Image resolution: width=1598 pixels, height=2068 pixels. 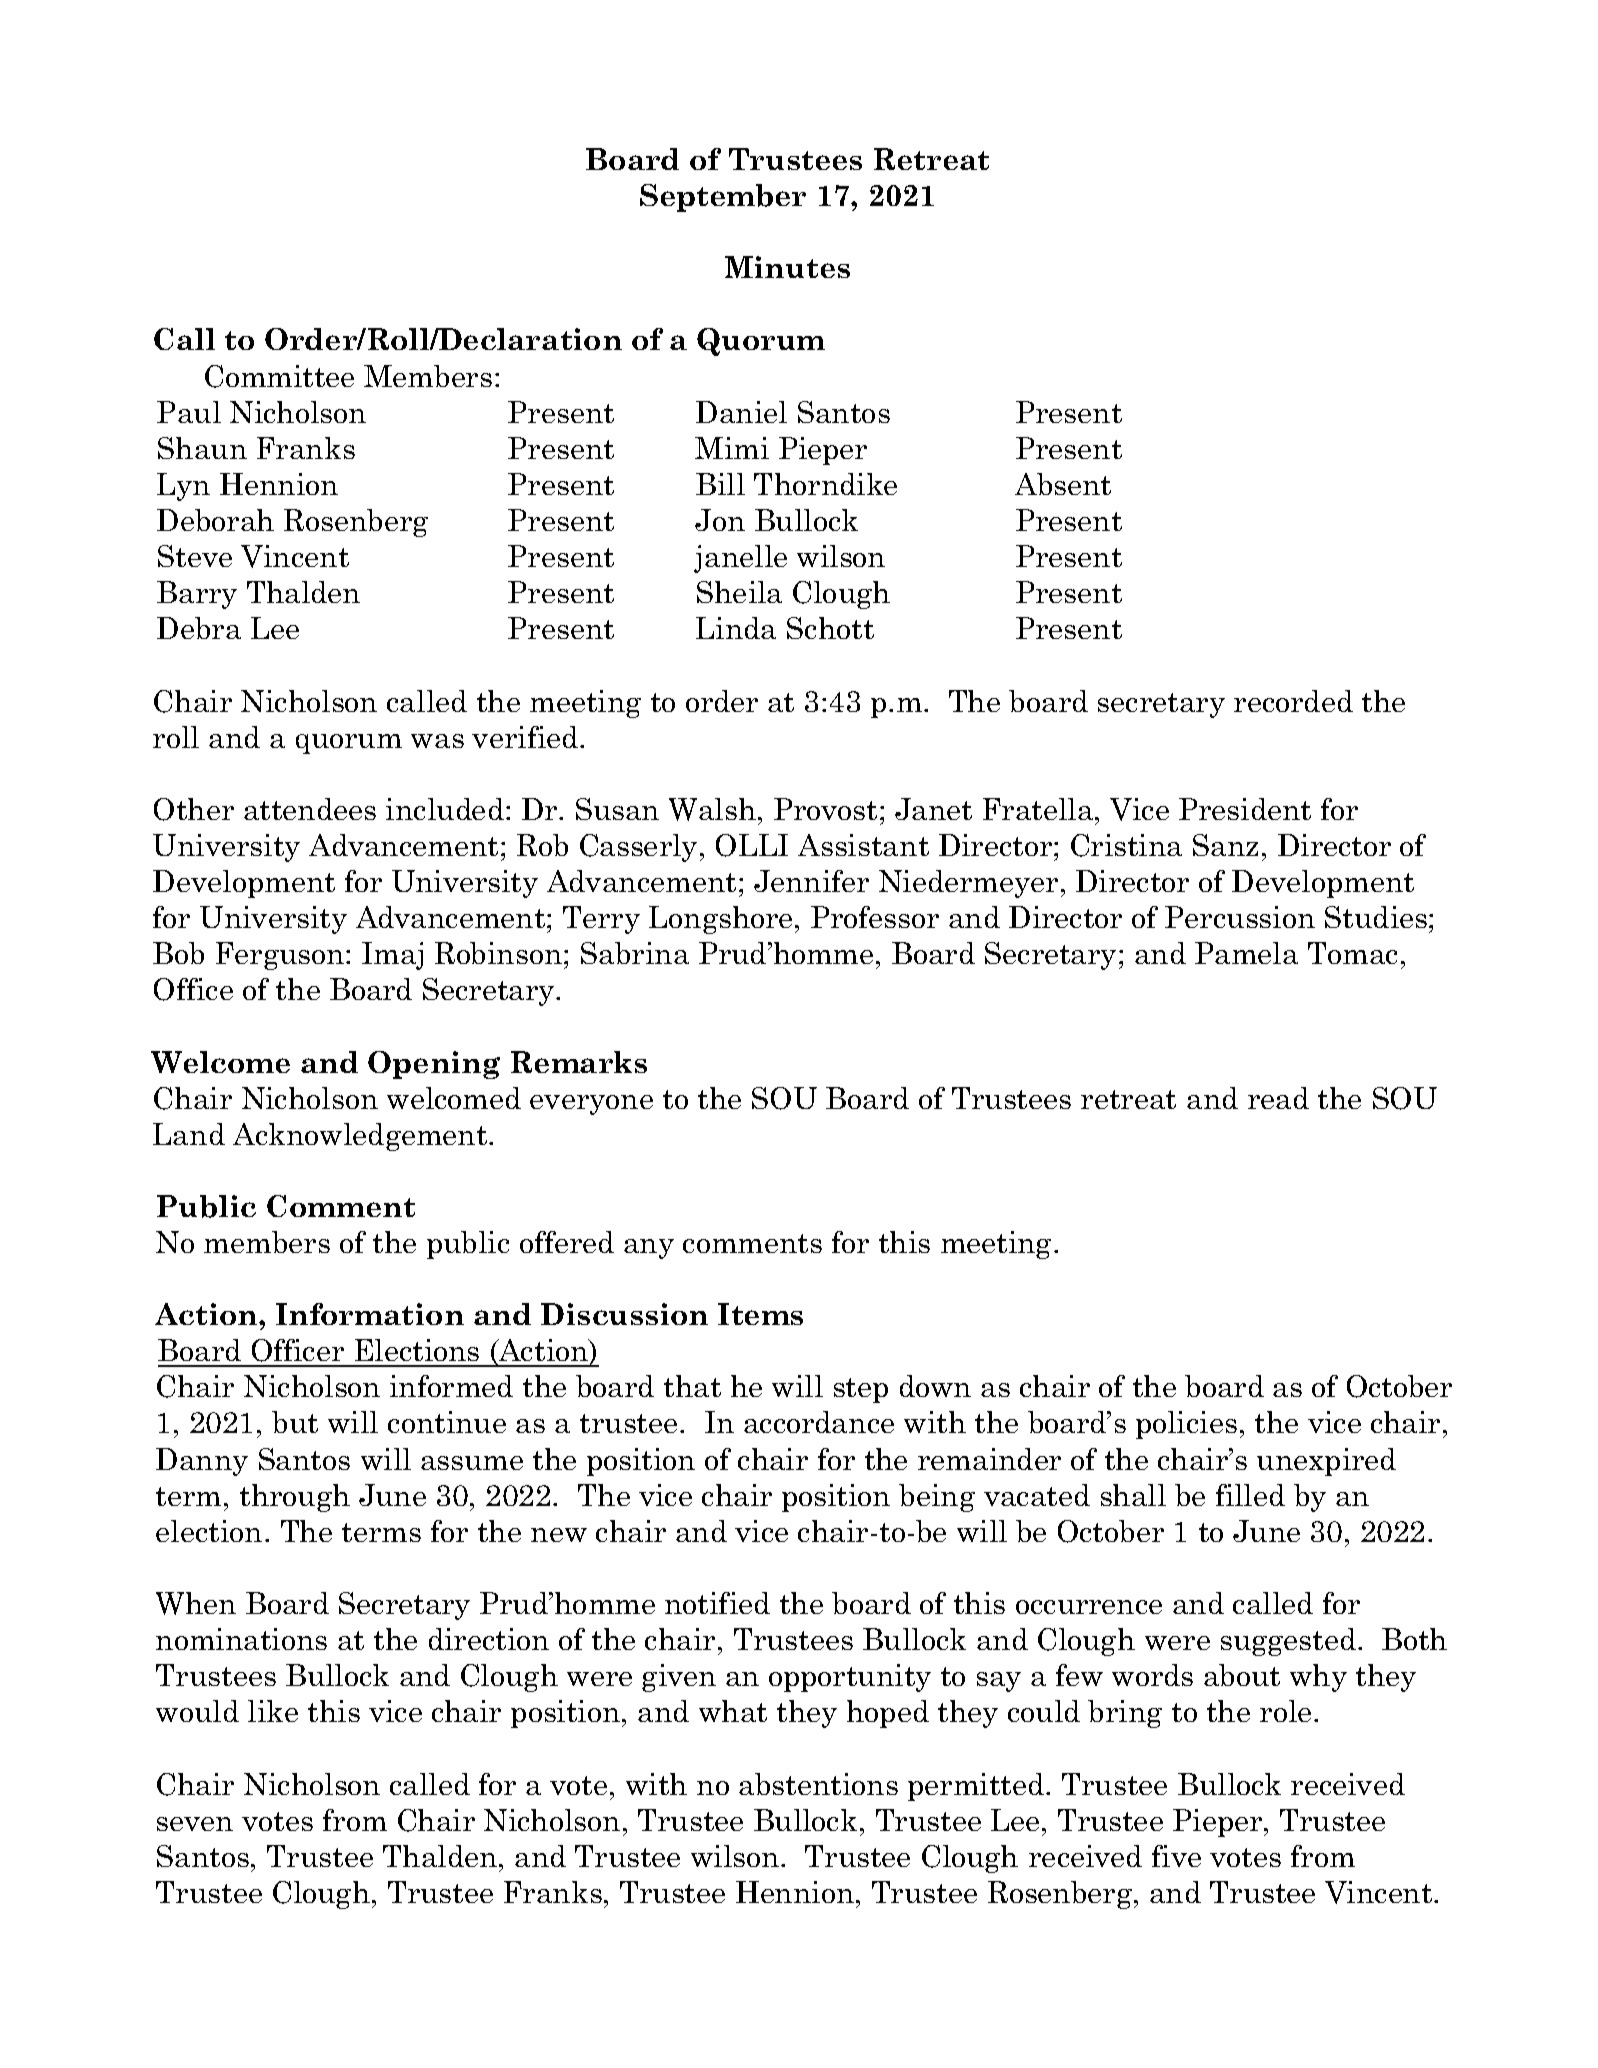 I want to click on abstentions, so click(x=818, y=1784).
